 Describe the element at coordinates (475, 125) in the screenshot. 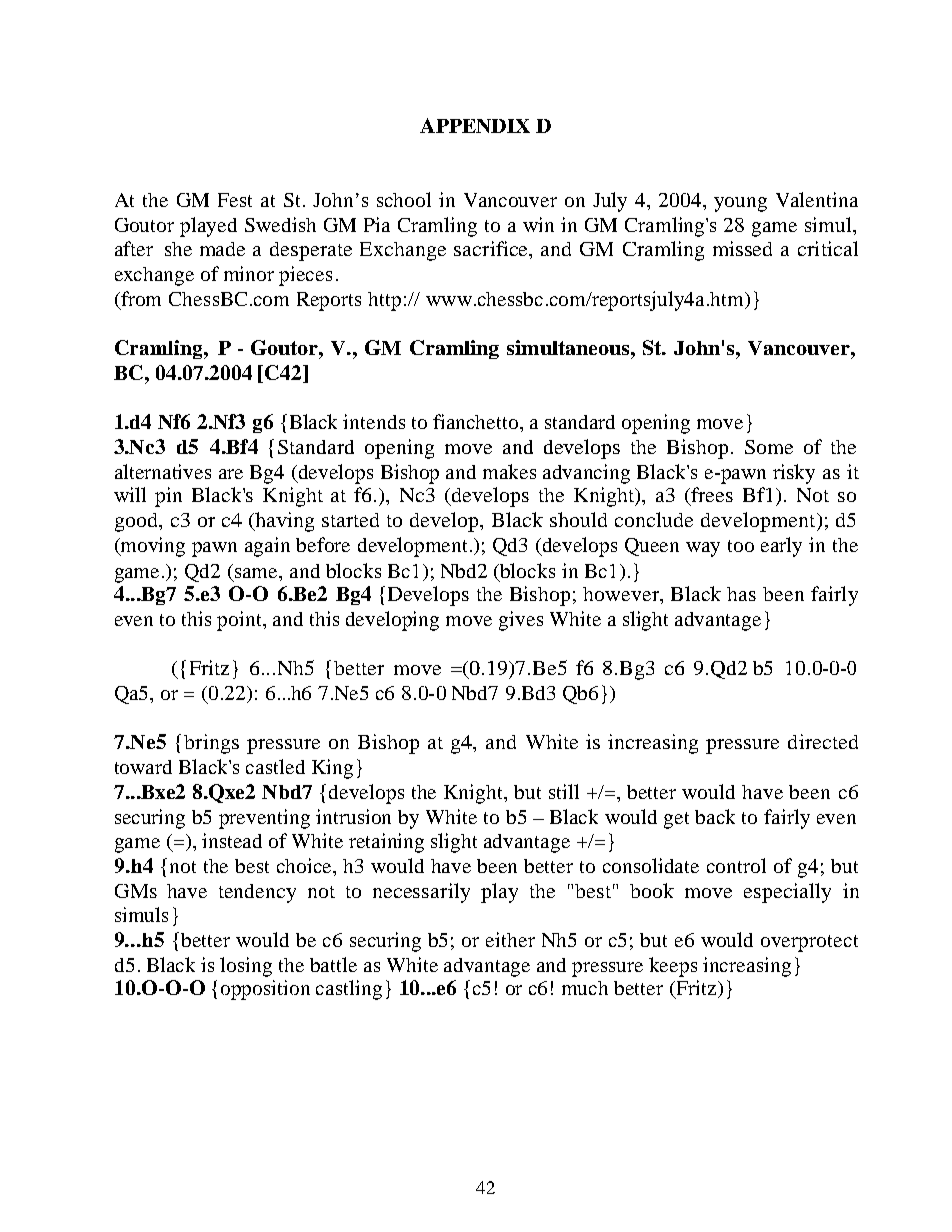

I see `APPENDIX` at that location.
